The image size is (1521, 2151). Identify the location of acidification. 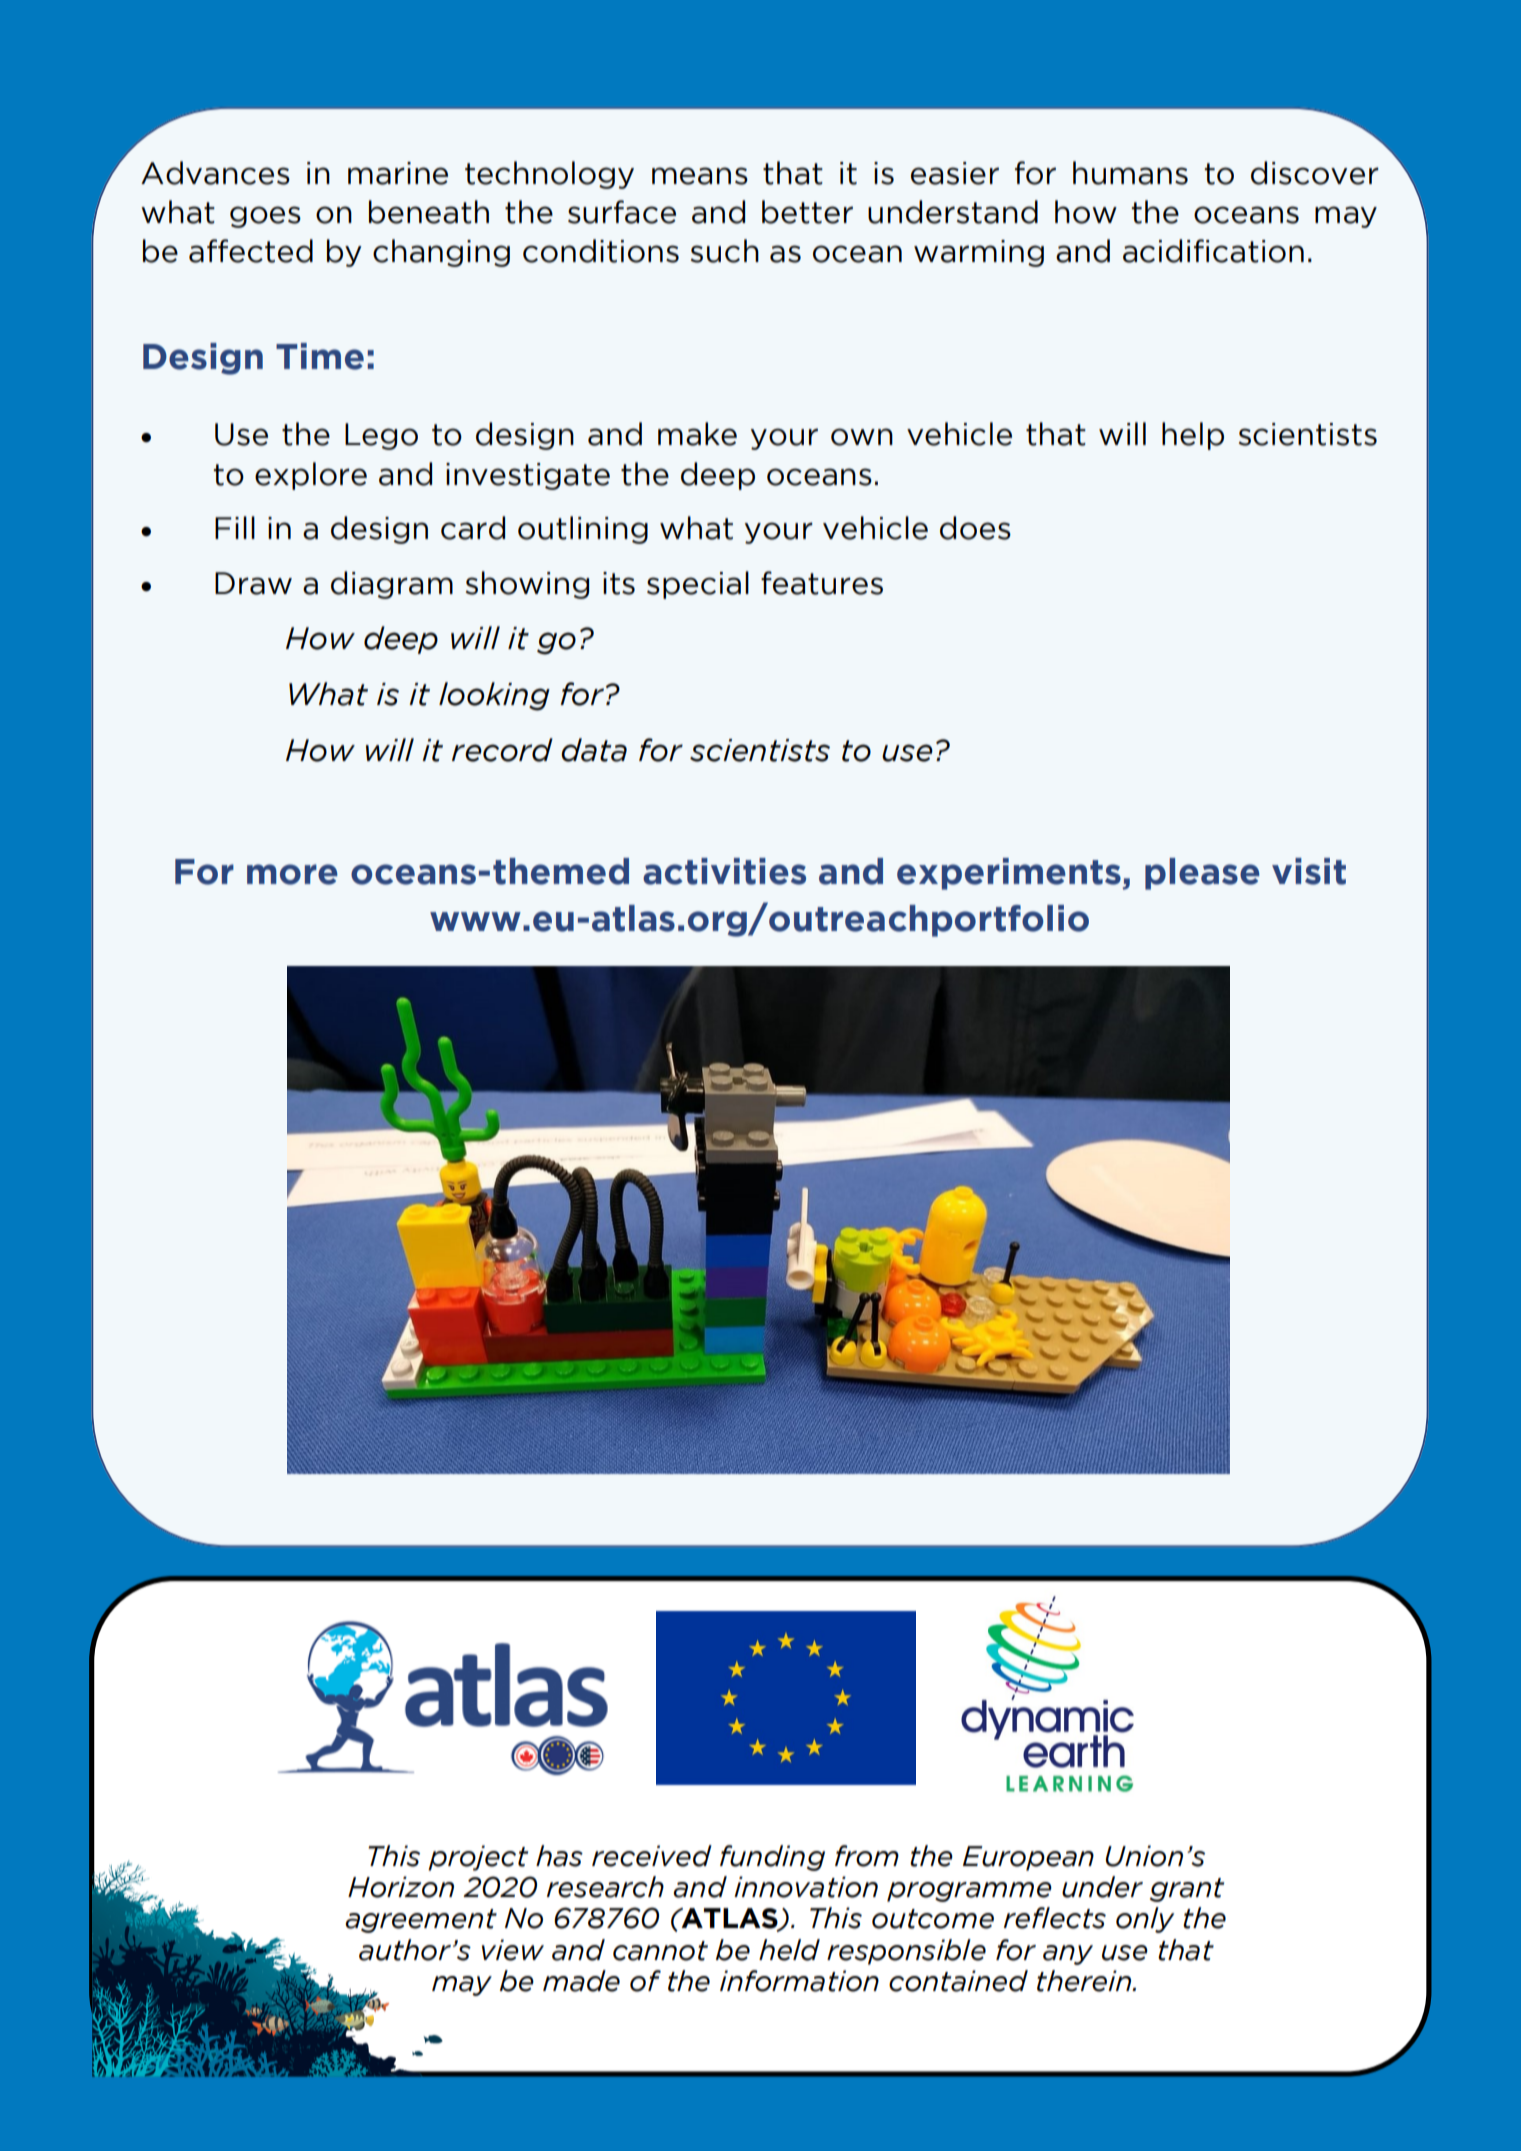
(1213, 251).
